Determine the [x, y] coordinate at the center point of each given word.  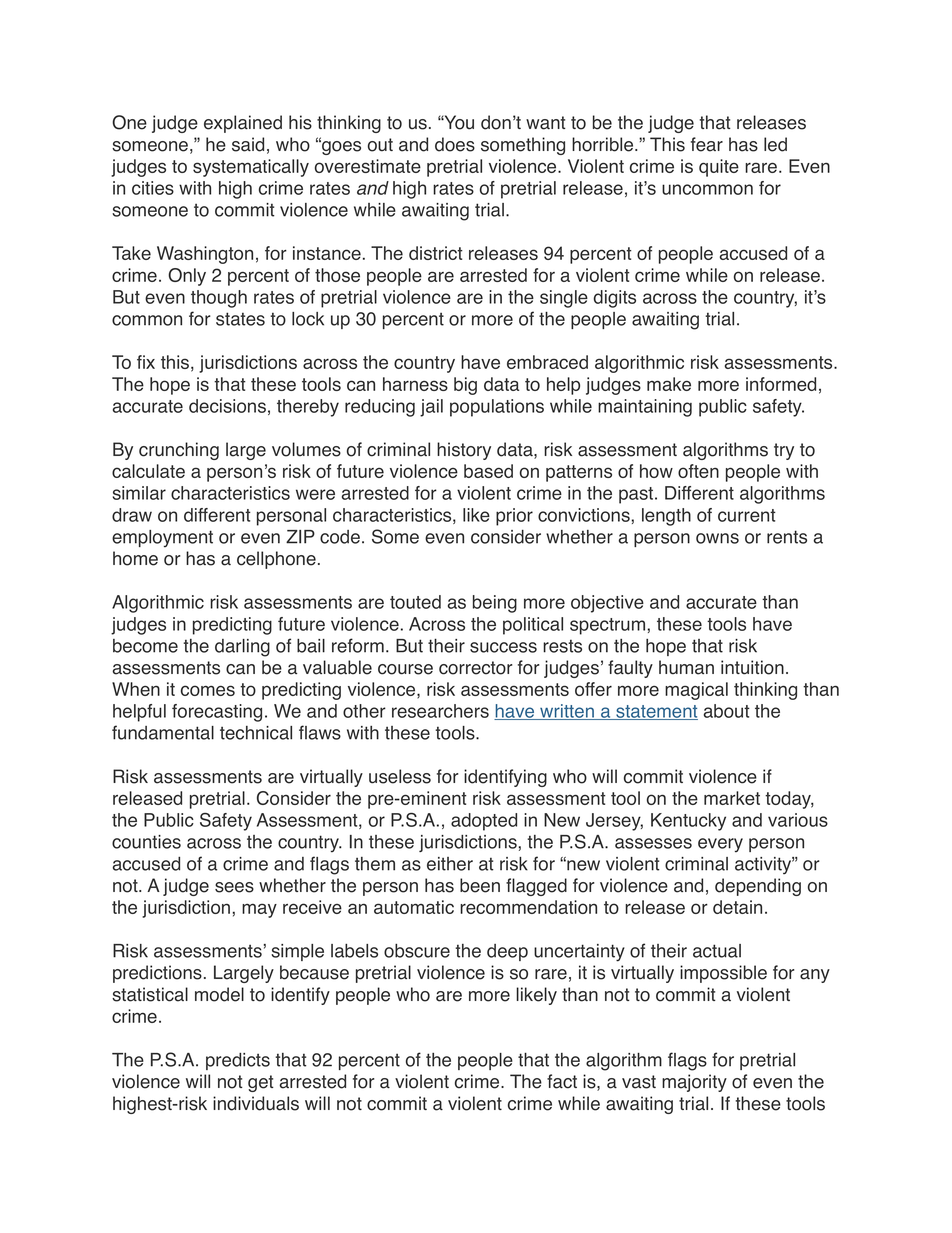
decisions [227, 406]
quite [719, 168]
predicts [238, 1061]
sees [234, 887]
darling [242, 648]
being [495, 604]
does [455, 144]
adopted [484, 822]
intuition [752, 667]
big [465, 386]
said [248, 144]
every [720, 845]
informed [781, 384]
